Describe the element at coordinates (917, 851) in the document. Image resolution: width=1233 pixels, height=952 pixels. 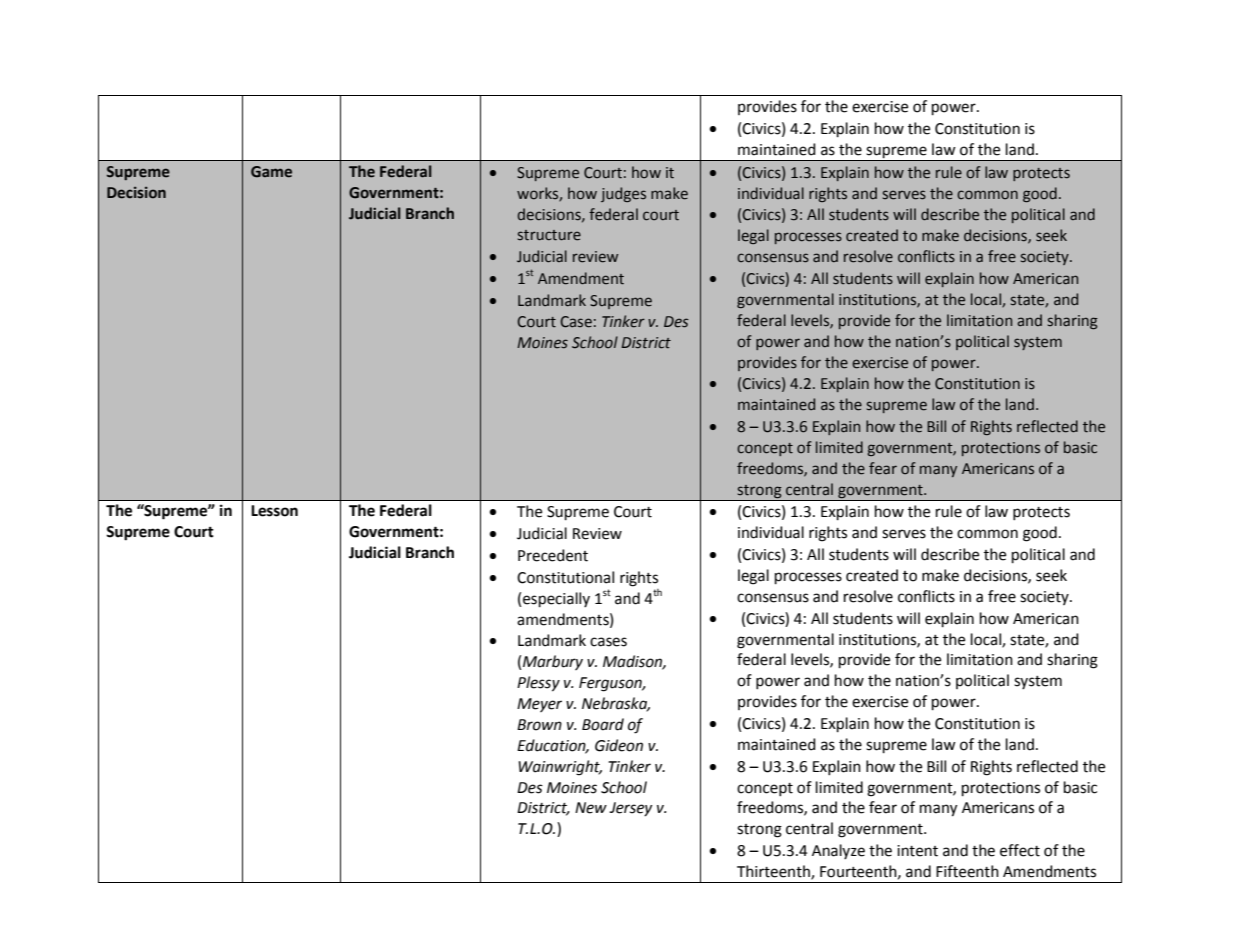
I see `intent` at that location.
